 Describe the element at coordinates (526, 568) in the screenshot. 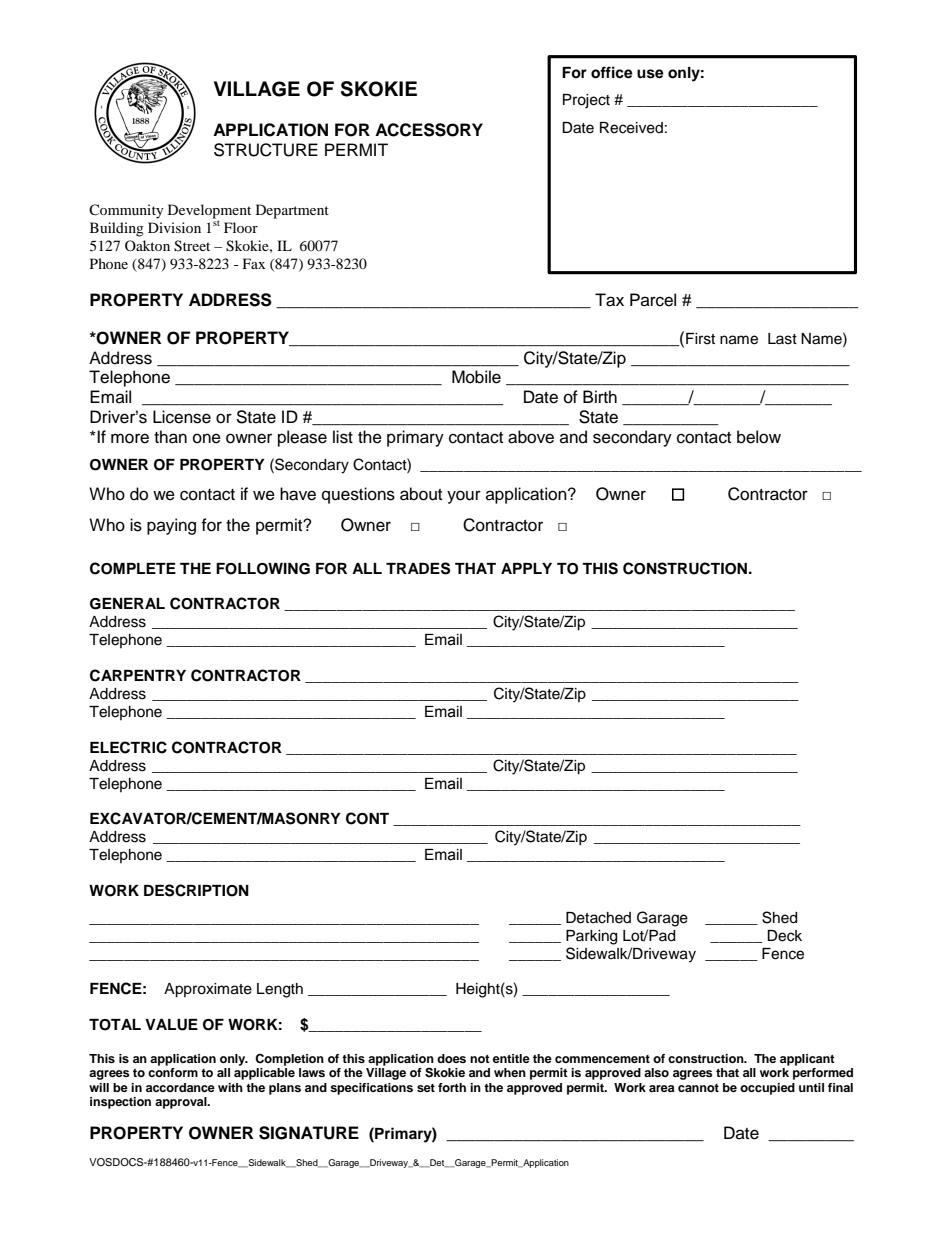

I see `APPLY` at that location.
